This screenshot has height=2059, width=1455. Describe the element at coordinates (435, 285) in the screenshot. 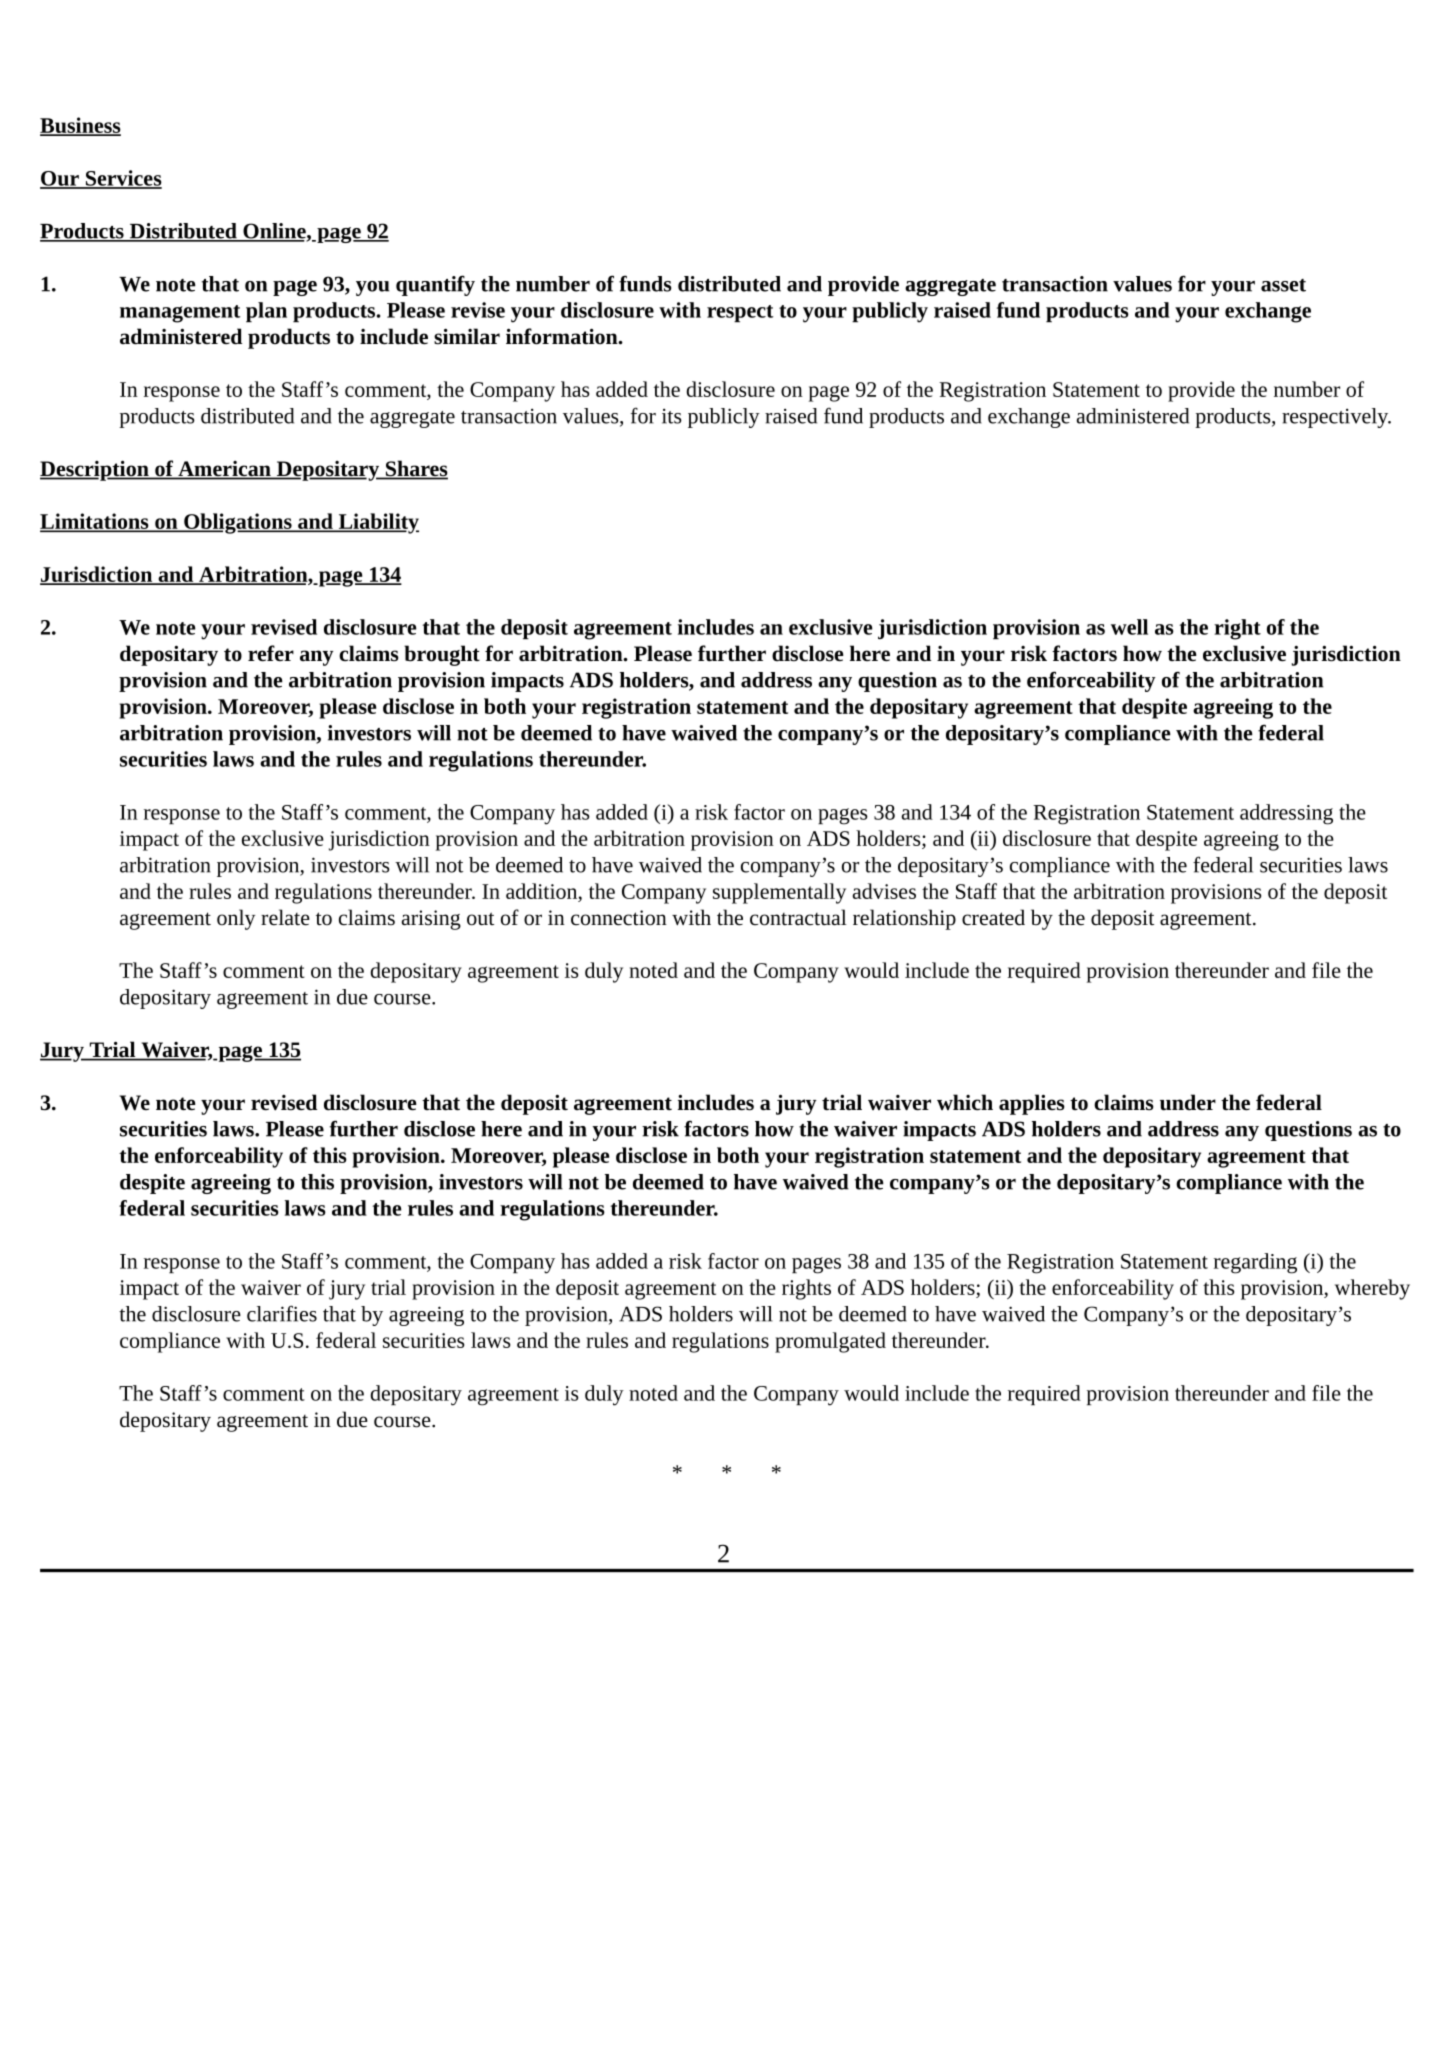

I see `quantify` at that location.
